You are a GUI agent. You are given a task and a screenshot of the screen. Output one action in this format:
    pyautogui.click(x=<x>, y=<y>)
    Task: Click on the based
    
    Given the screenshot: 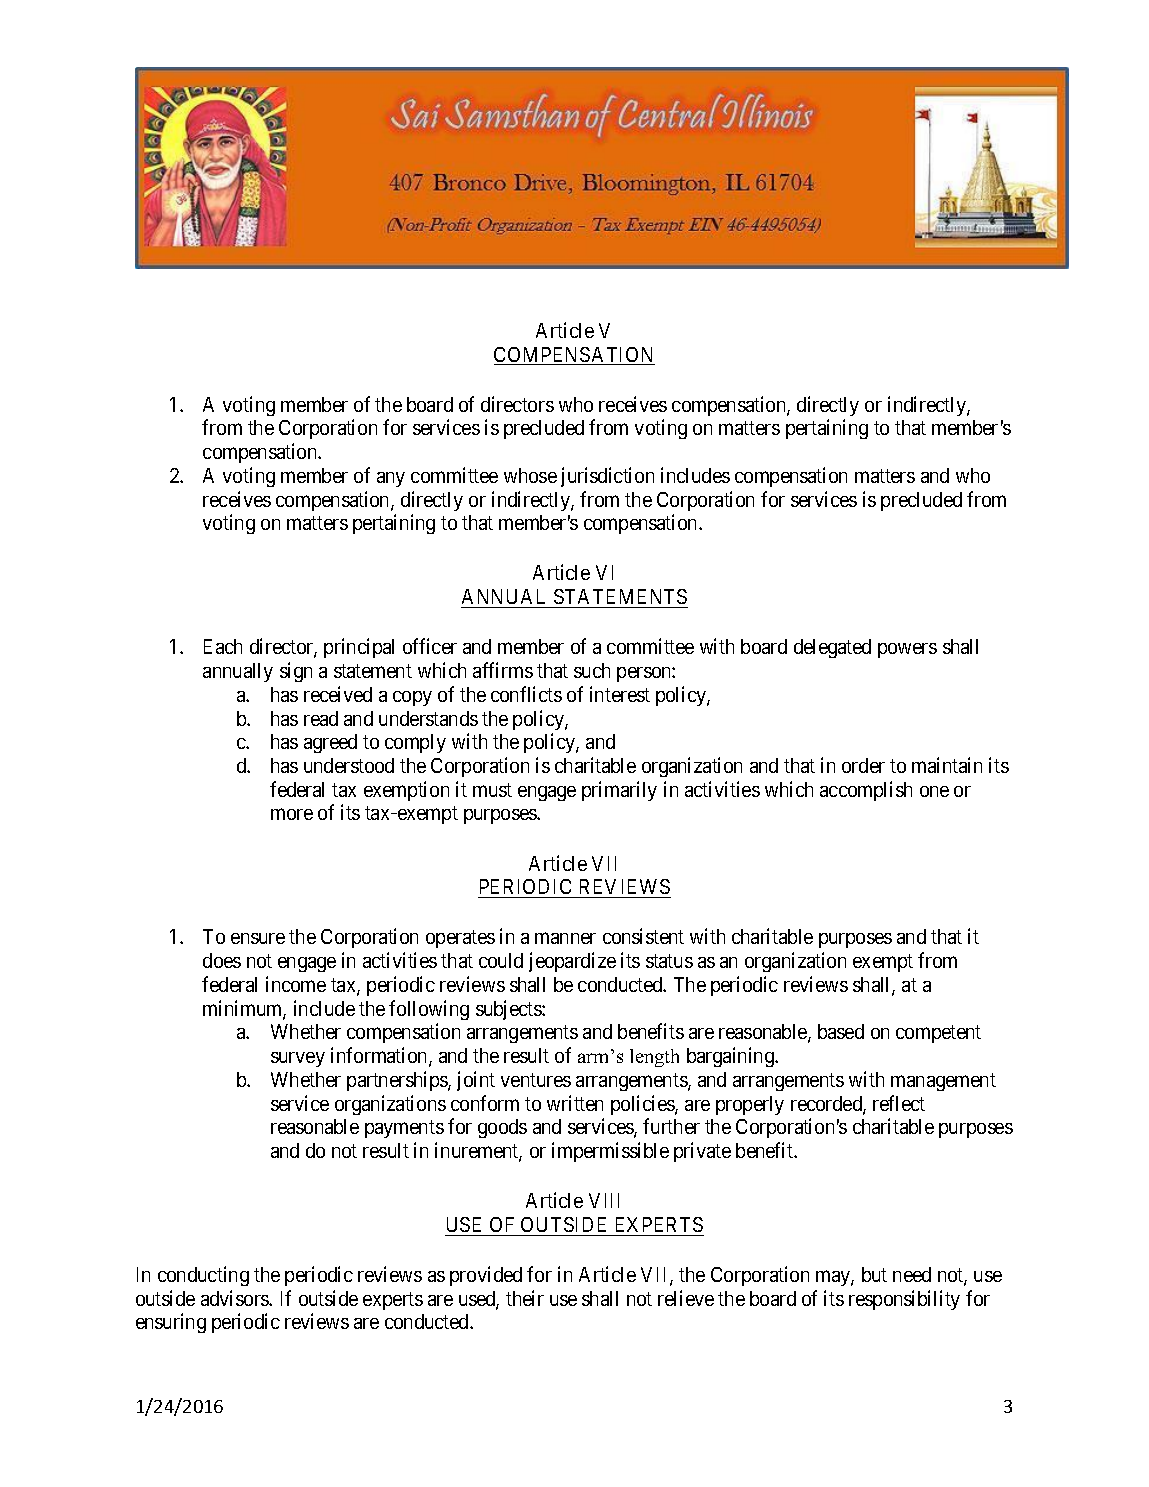 What is the action you would take?
    pyautogui.click(x=841, y=1031)
